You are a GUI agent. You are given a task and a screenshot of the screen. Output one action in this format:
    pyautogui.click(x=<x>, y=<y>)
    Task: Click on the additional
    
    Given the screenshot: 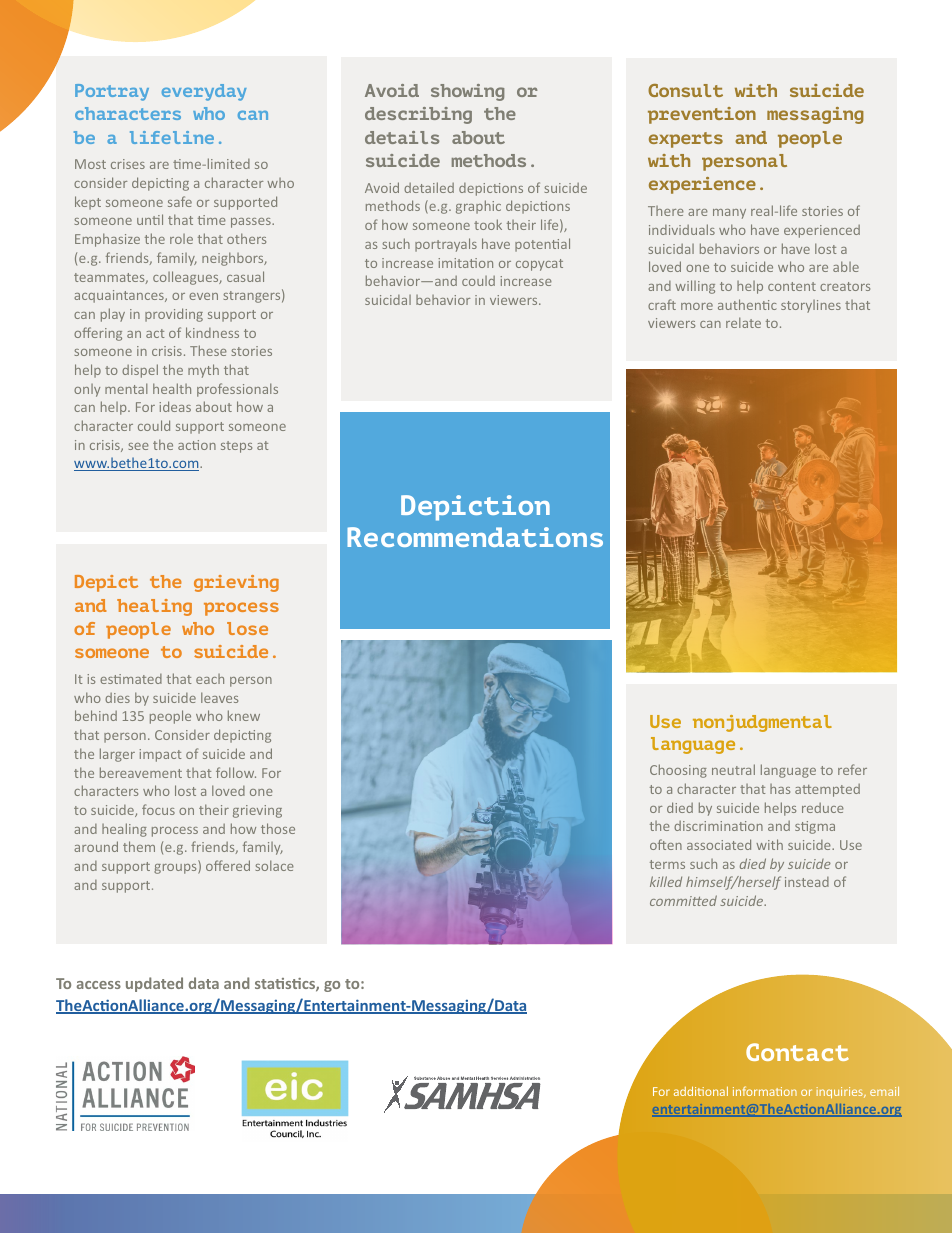 What is the action you would take?
    pyautogui.click(x=701, y=1091)
